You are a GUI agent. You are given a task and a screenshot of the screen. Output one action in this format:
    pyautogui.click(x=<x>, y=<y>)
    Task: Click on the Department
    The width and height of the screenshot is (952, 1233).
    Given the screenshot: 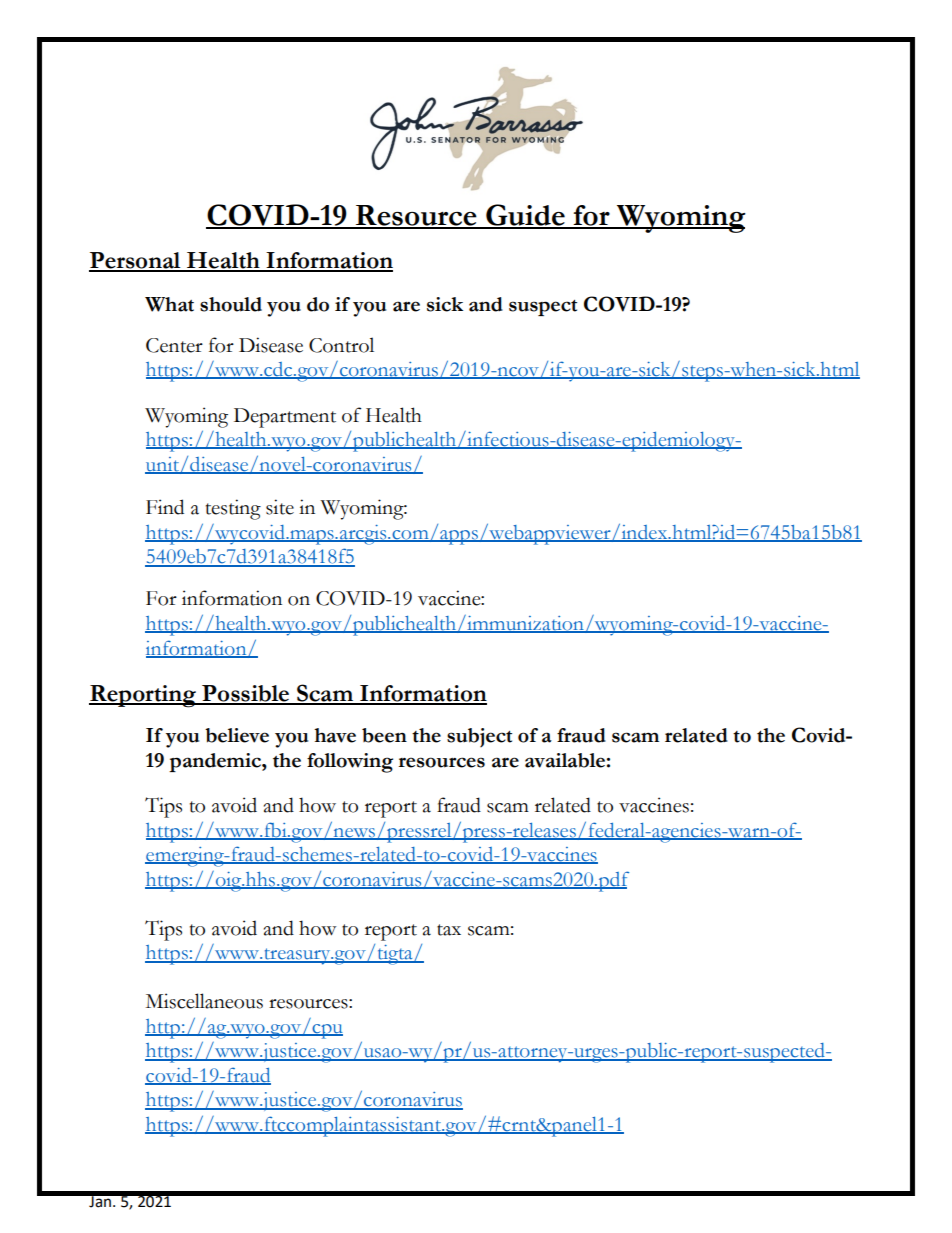 What is the action you would take?
    pyautogui.click(x=285, y=418)
